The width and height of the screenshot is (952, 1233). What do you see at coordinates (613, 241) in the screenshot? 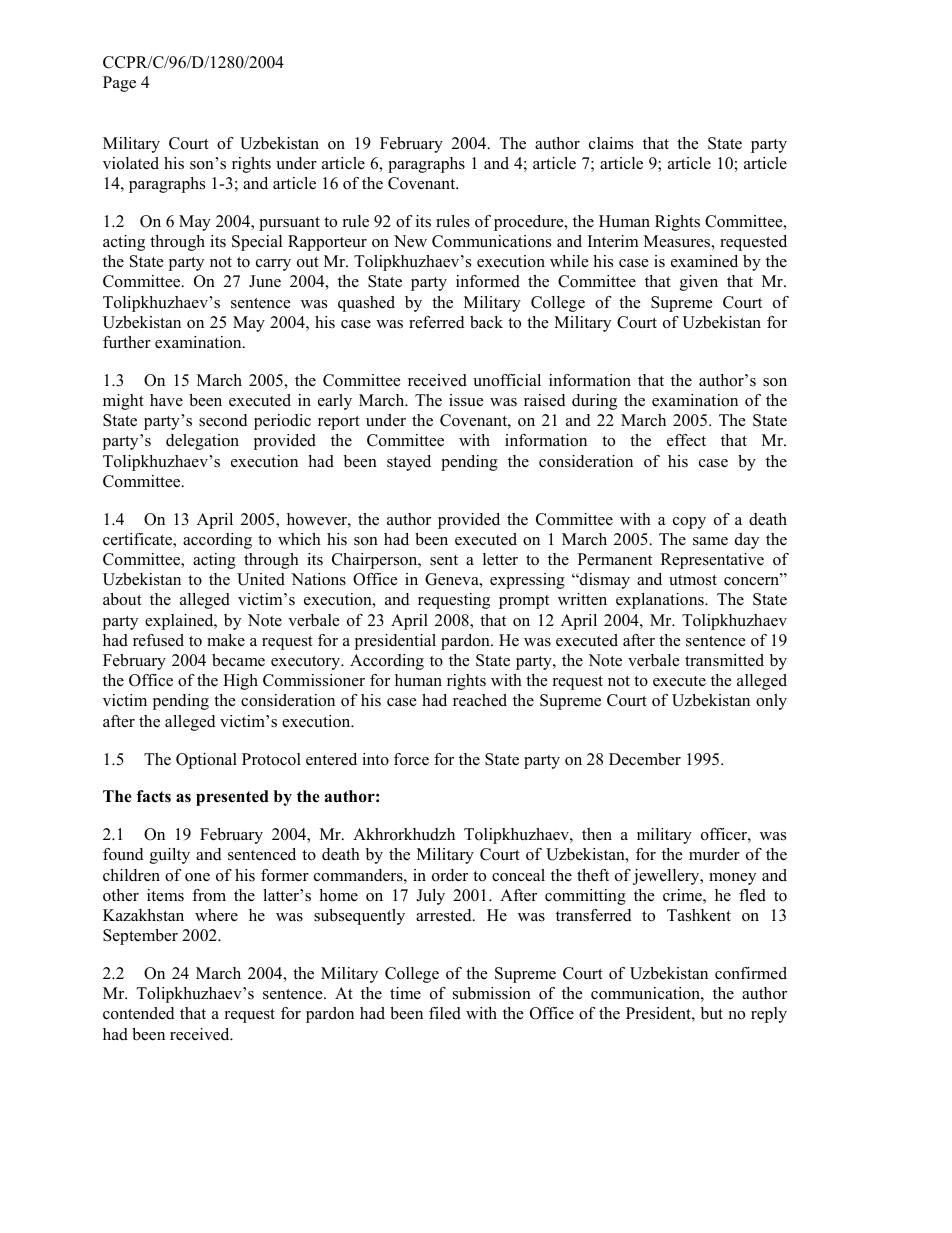
I see `Interim` at bounding box center [613, 241].
